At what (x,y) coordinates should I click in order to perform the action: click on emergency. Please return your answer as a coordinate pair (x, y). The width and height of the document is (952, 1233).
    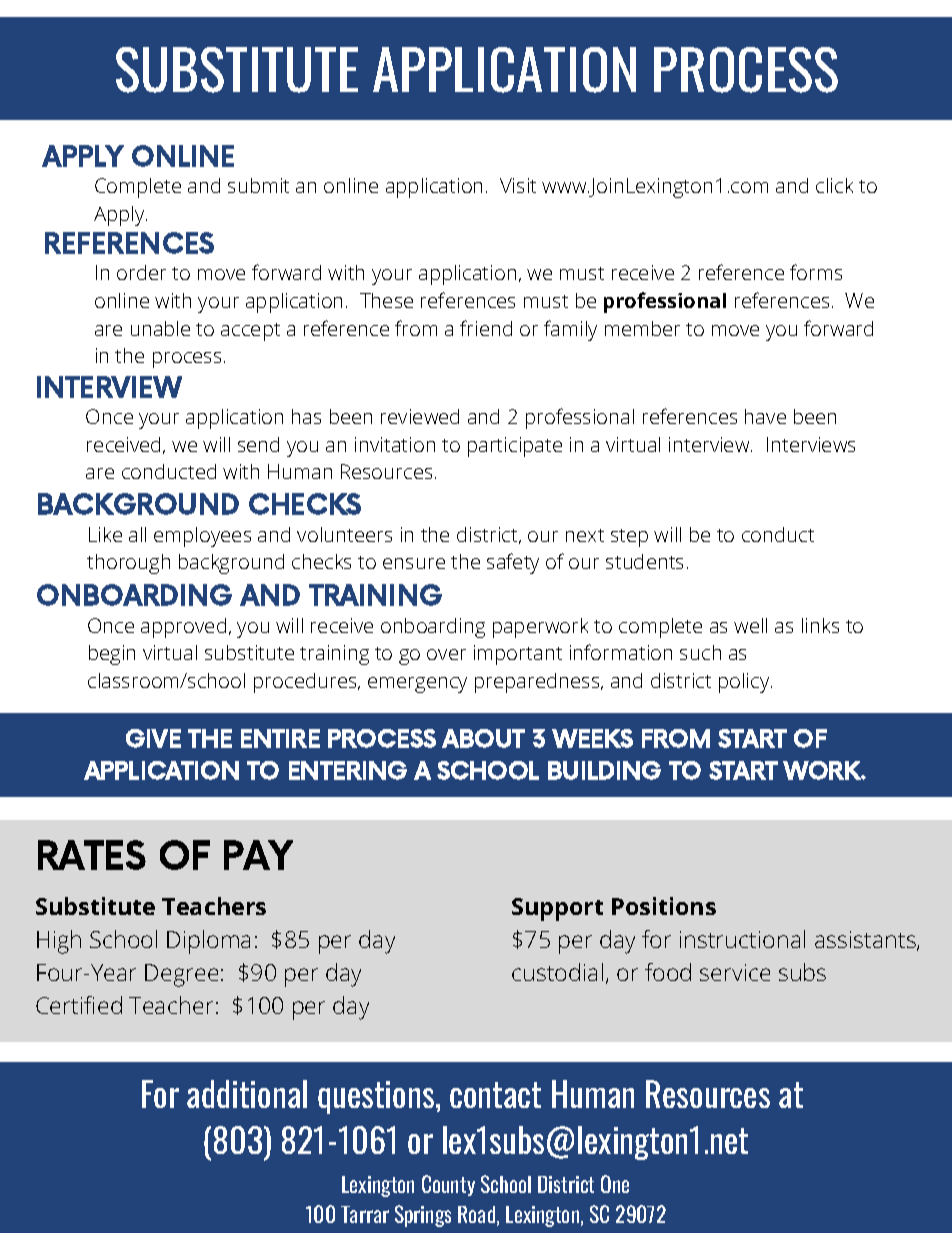
    Looking at the image, I should click on (417, 685).
